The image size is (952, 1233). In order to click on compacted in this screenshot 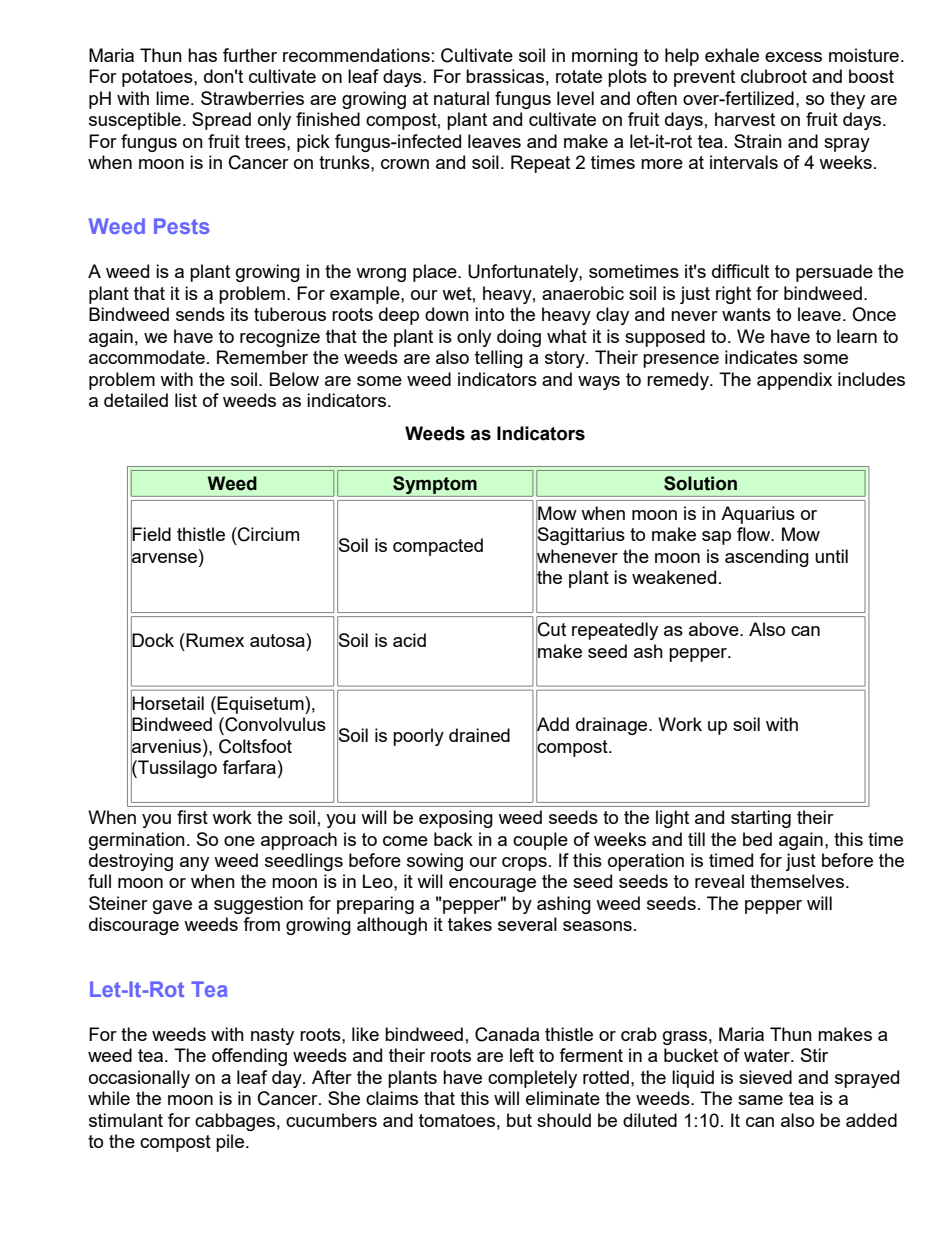, I will do `click(438, 547)`.
